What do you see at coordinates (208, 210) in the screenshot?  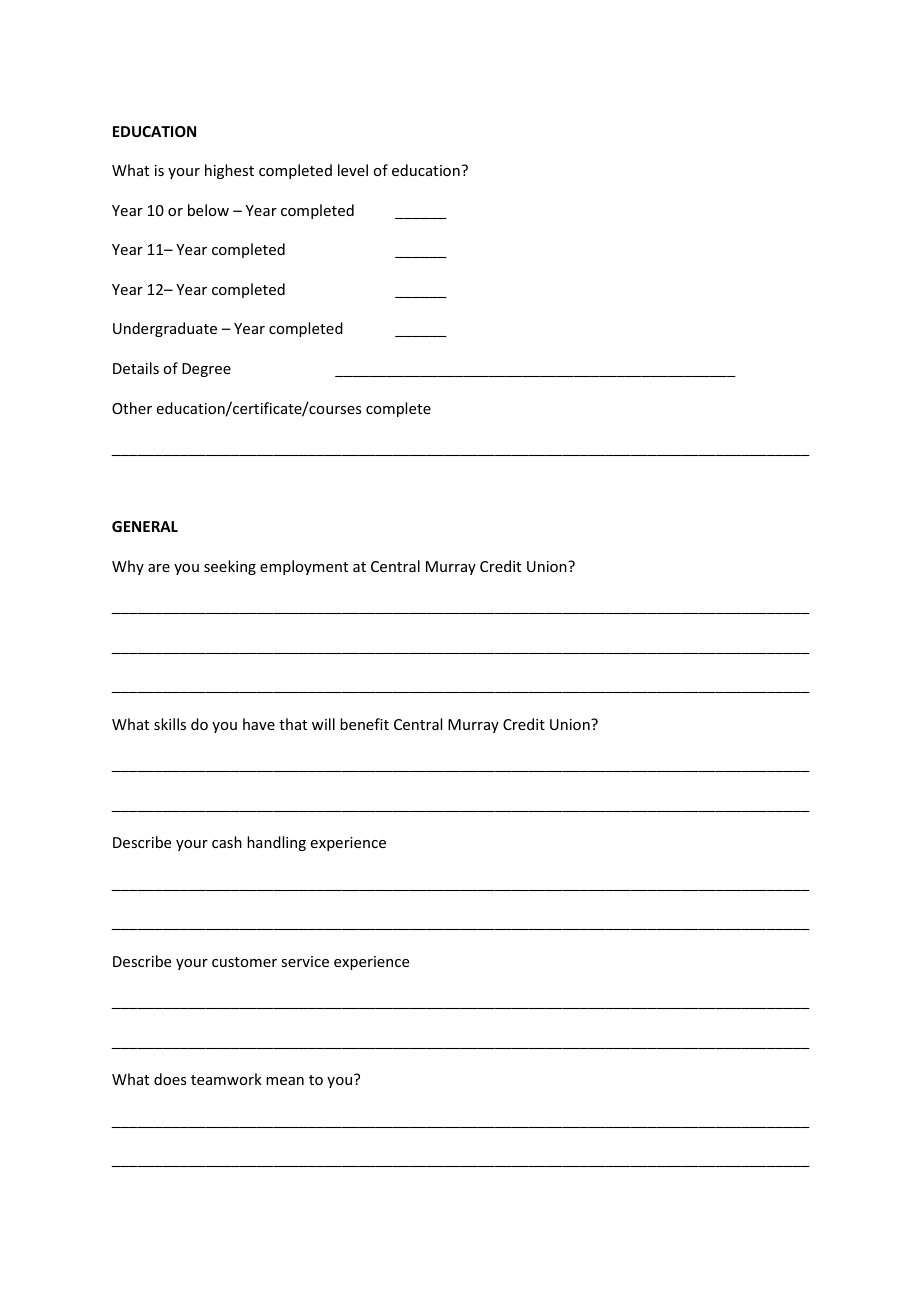 I see `below` at bounding box center [208, 210].
